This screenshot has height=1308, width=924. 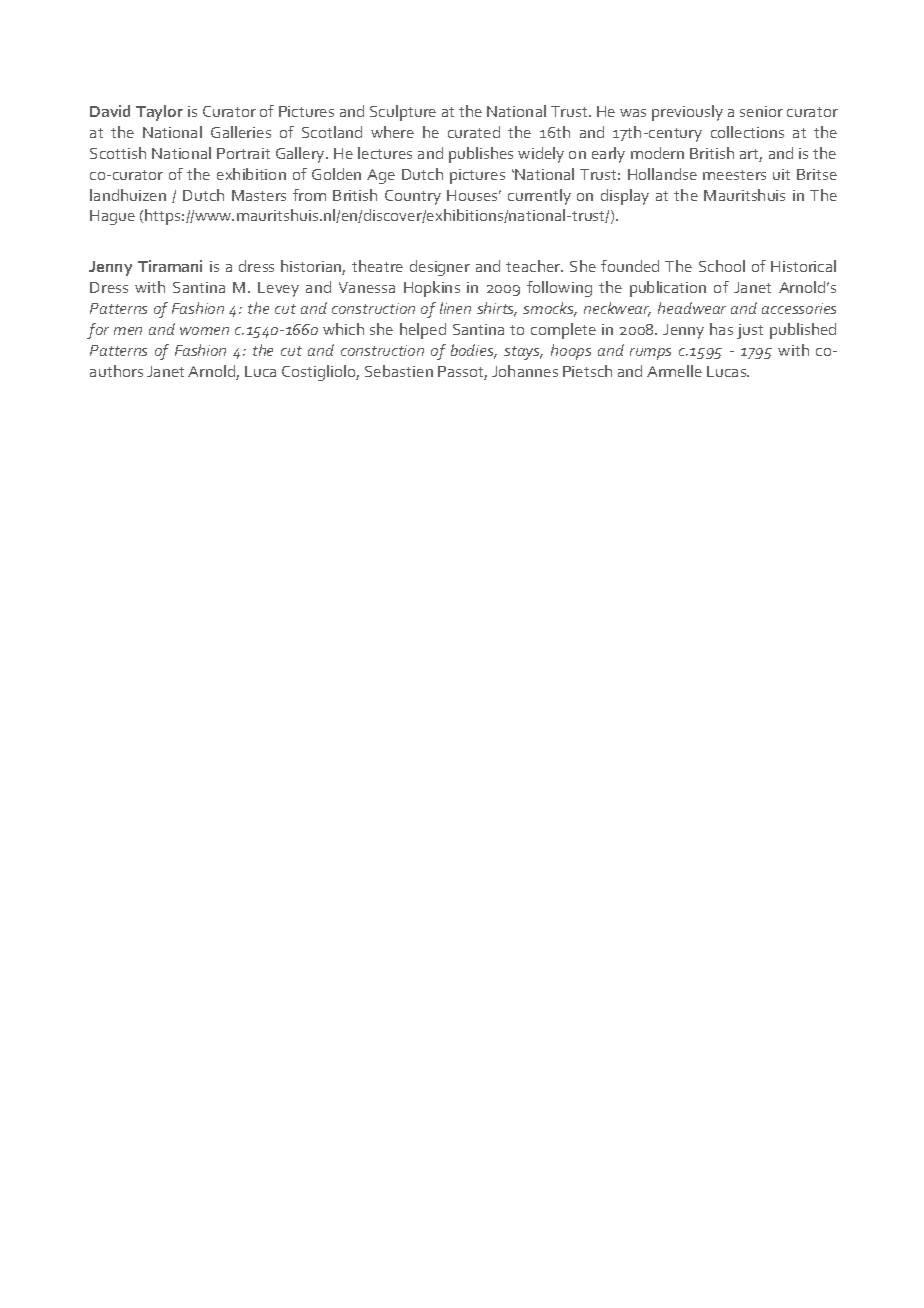 I want to click on designer, so click(x=440, y=268).
